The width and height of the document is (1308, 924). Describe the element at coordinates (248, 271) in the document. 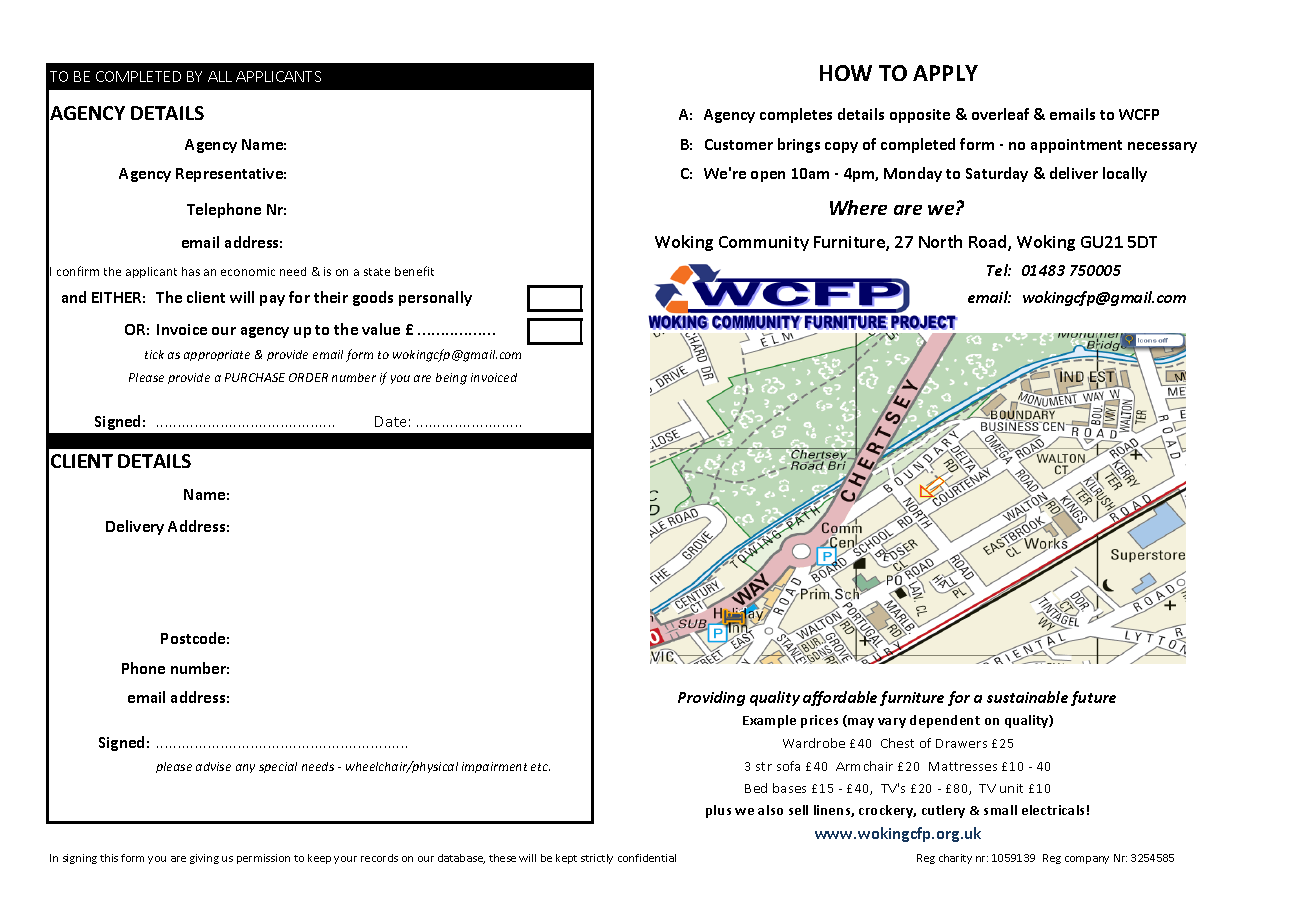

I see `economic` at that location.
